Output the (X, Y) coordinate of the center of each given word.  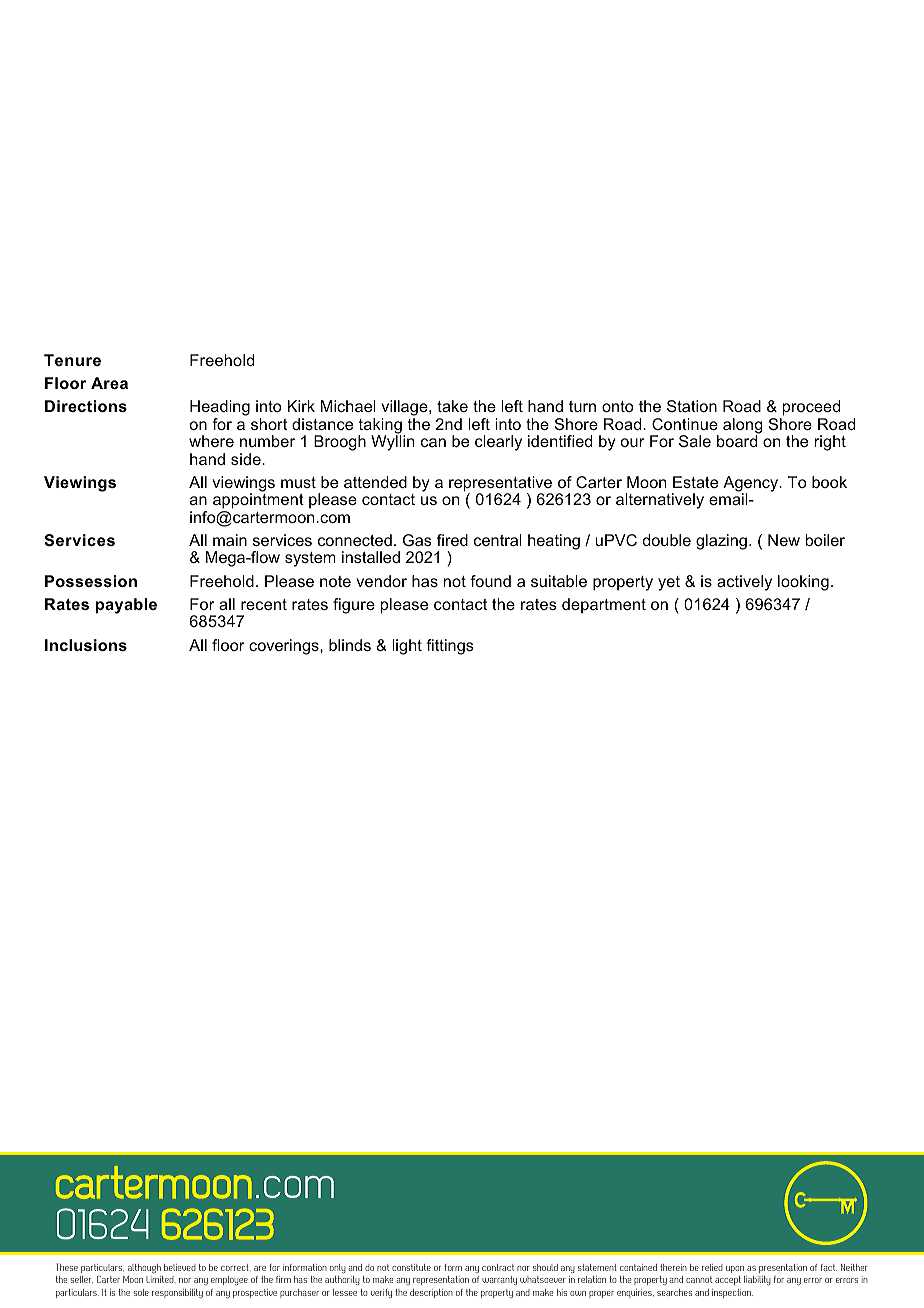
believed (180, 1267)
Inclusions (86, 645)
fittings (450, 647)
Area (109, 383)
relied (712, 1267)
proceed (811, 408)
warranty (499, 1280)
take (452, 406)
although (144, 1268)
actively (744, 583)
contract (498, 1267)
